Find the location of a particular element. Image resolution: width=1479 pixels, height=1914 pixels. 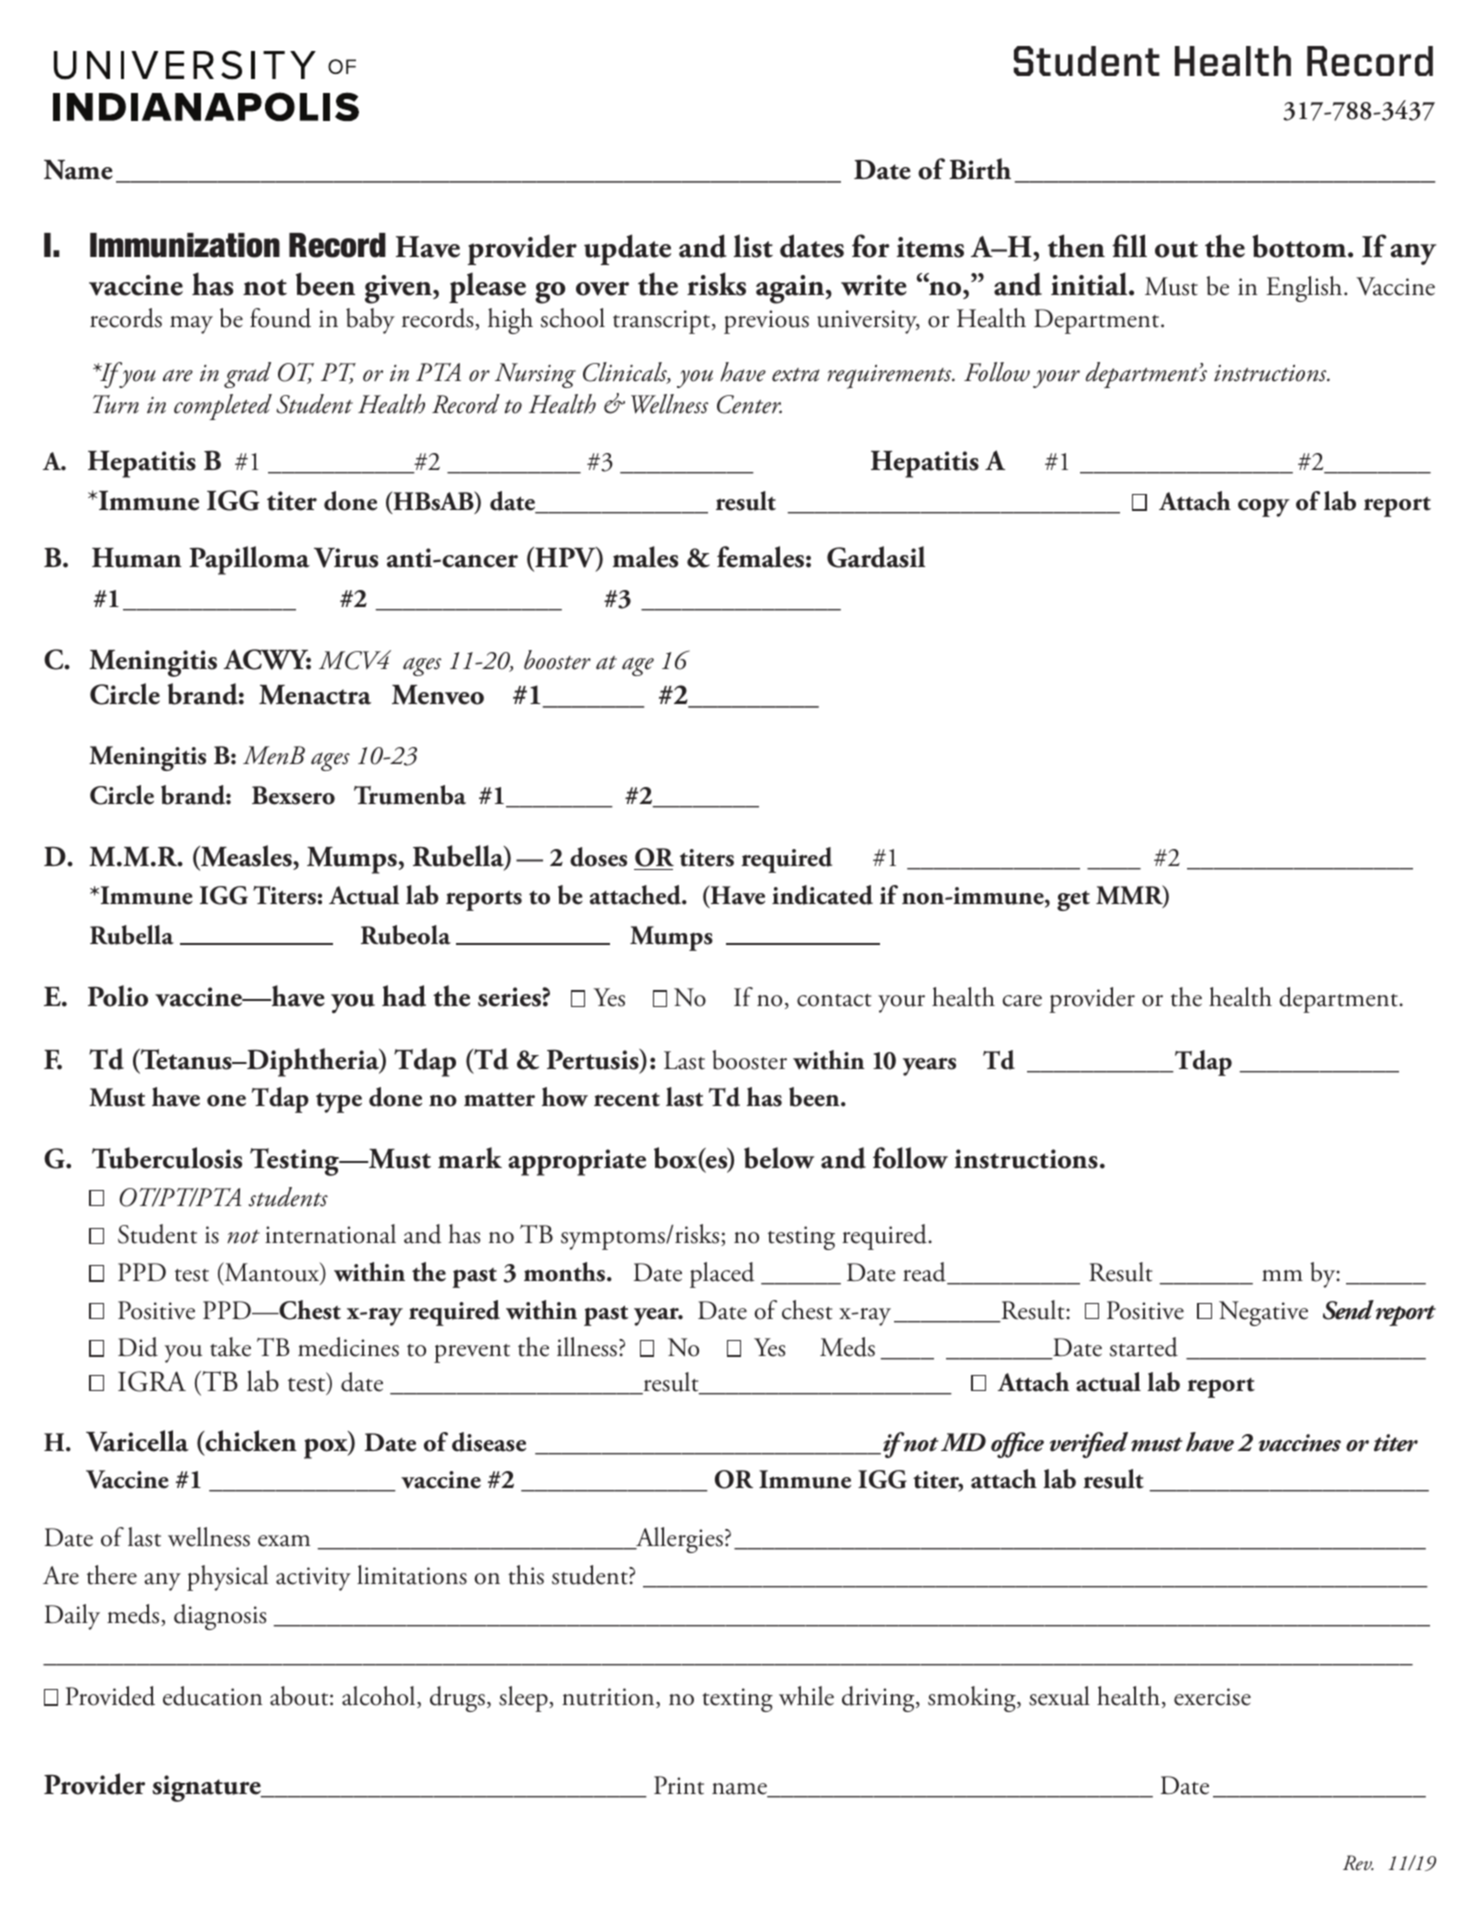

care is located at coordinates (1022, 1001).
